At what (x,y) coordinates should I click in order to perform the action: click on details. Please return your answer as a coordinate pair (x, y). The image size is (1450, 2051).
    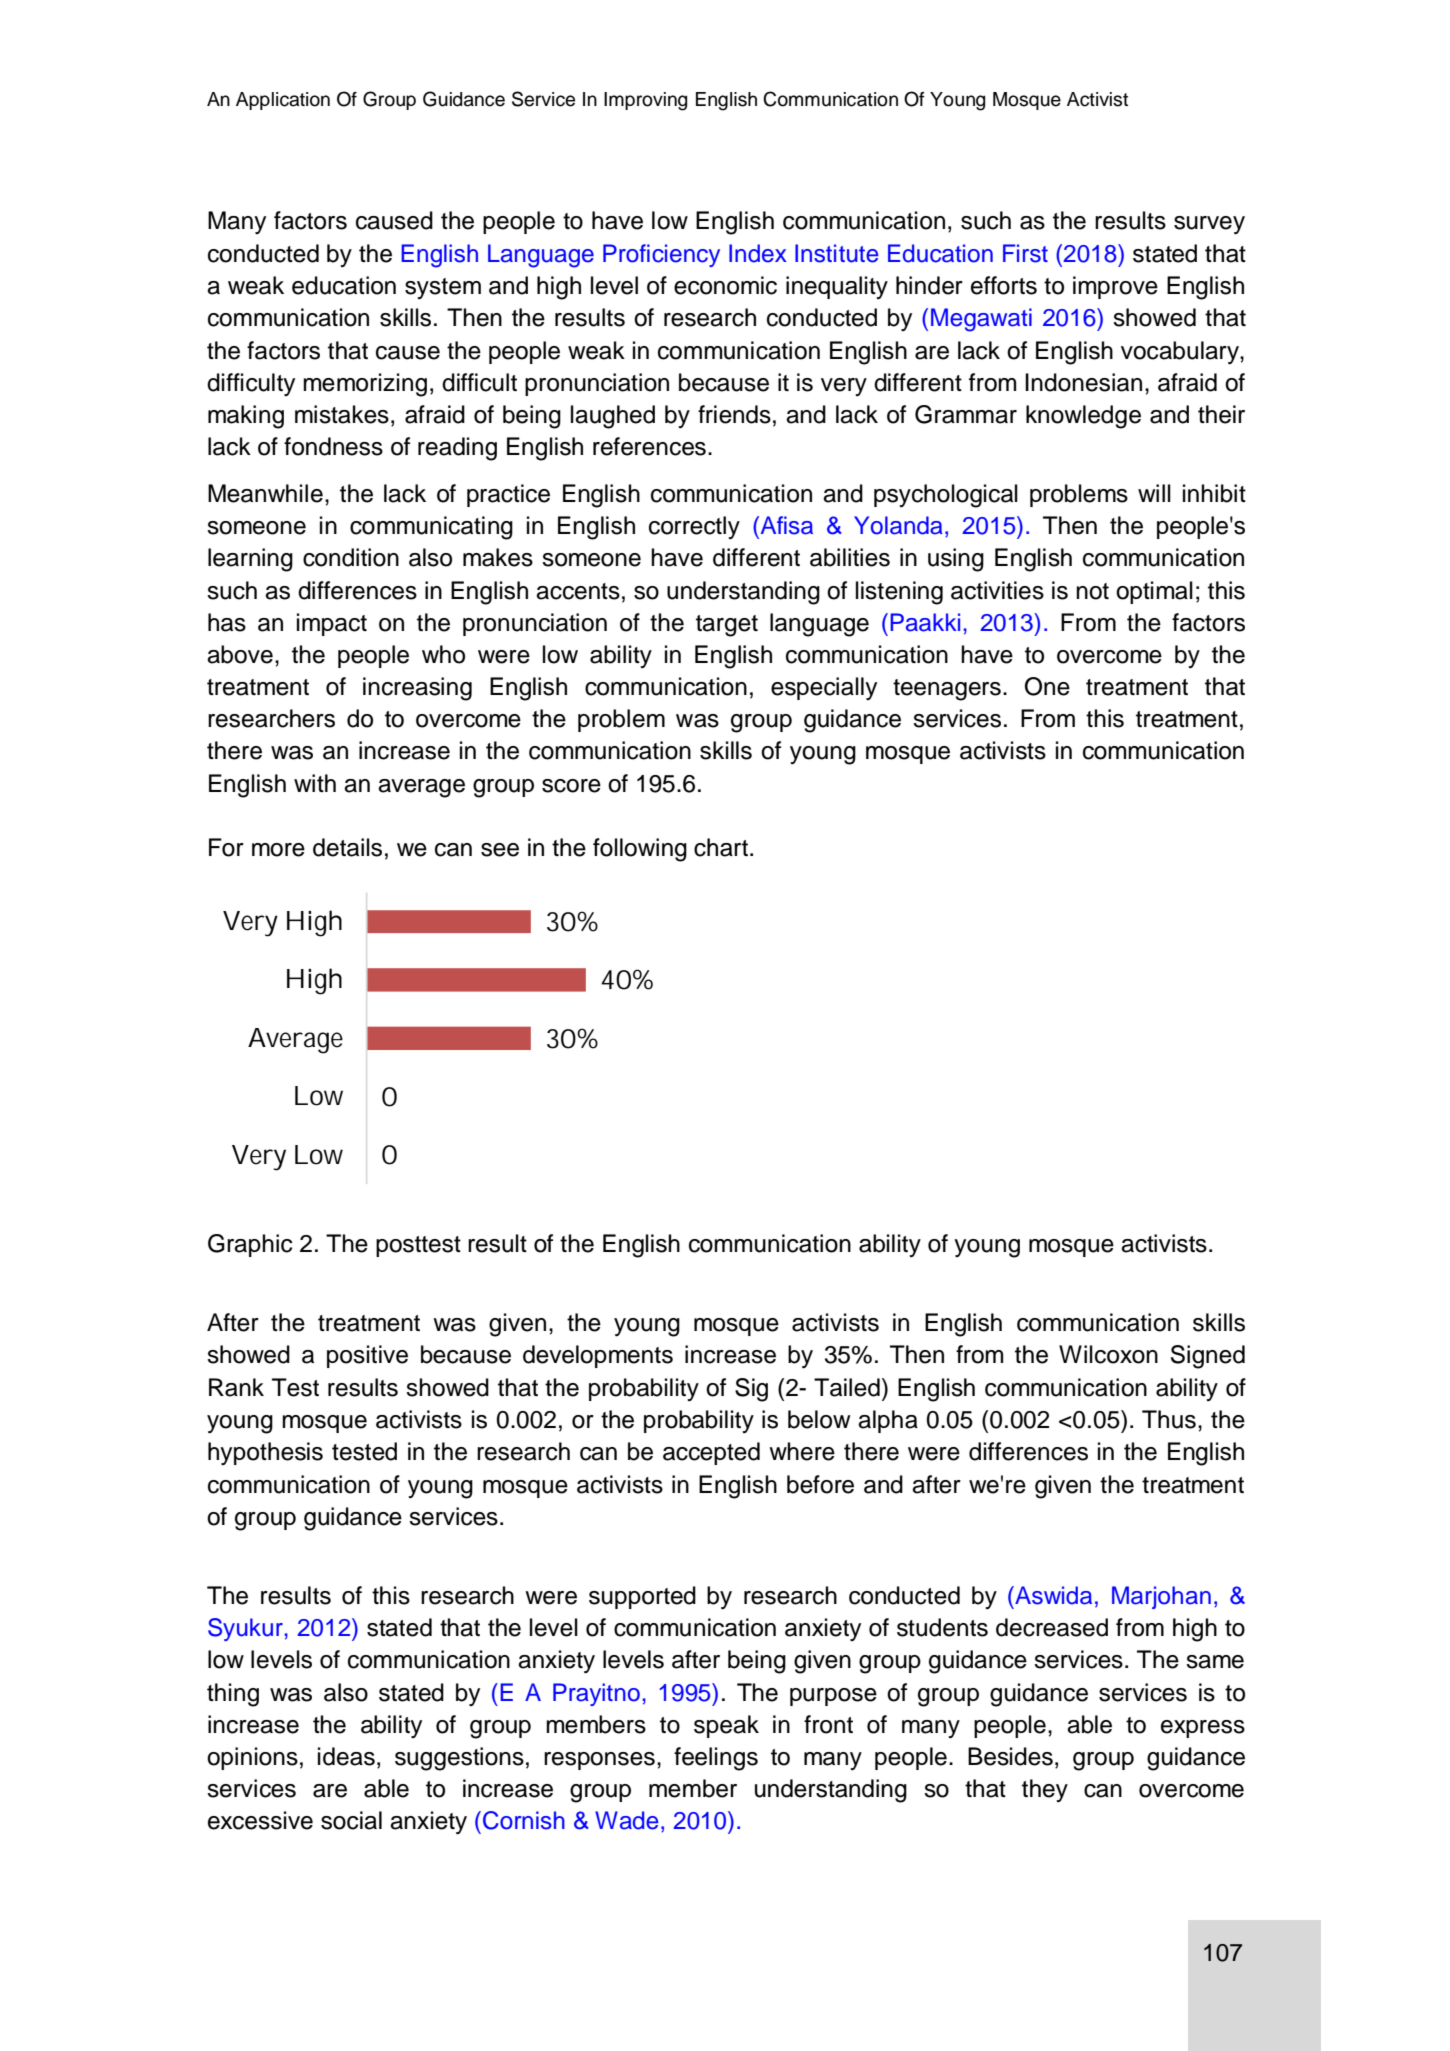
    Looking at the image, I should click on (347, 847).
